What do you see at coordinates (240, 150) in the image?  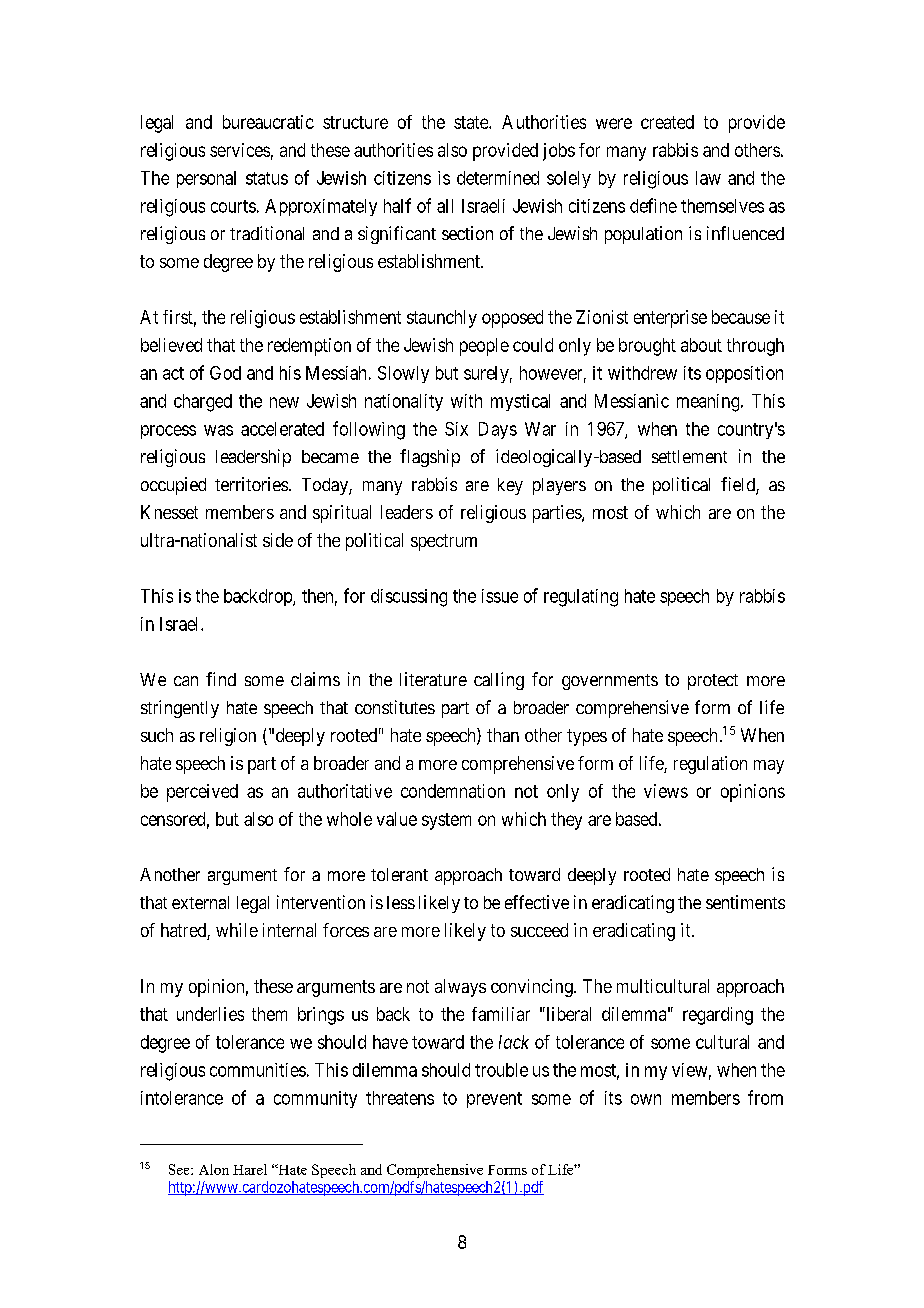 I see `services` at bounding box center [240, 150].
